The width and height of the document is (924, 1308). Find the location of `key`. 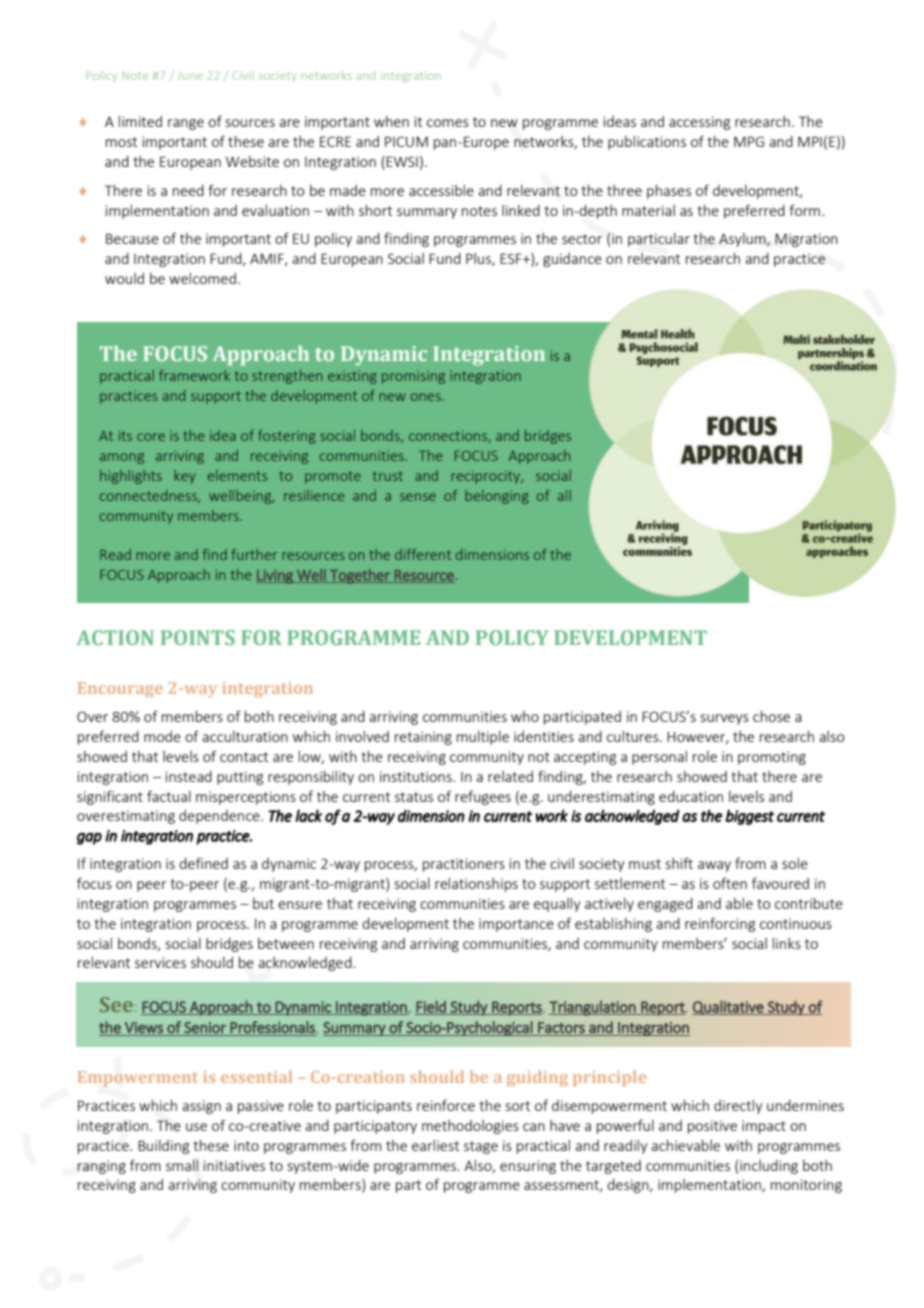

key is located at coordinates (185, 477).
